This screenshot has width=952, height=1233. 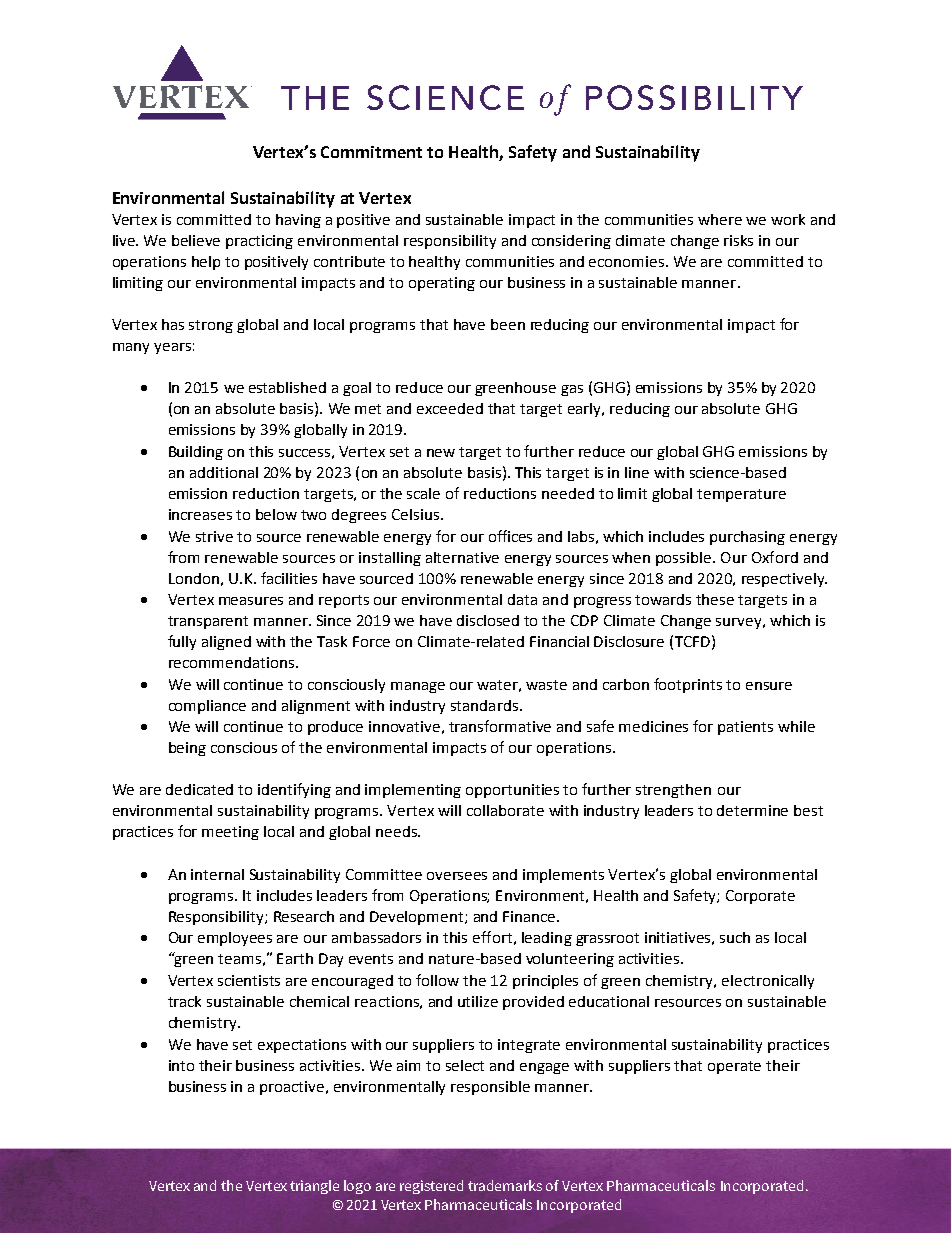 I want to click on Commitment, so click(x=371, y=152).
